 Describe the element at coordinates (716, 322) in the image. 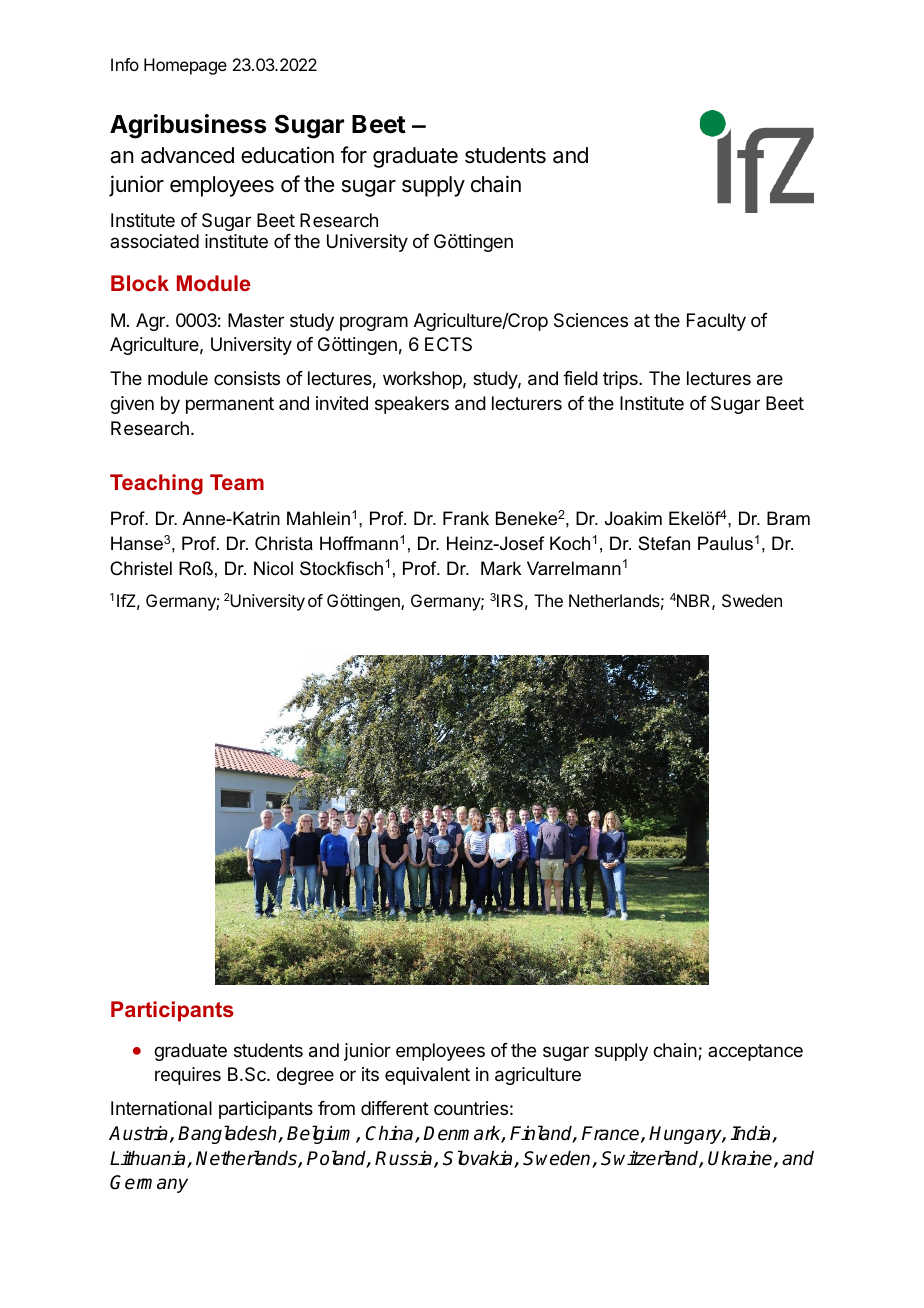

I see `Faculty` at that location.
